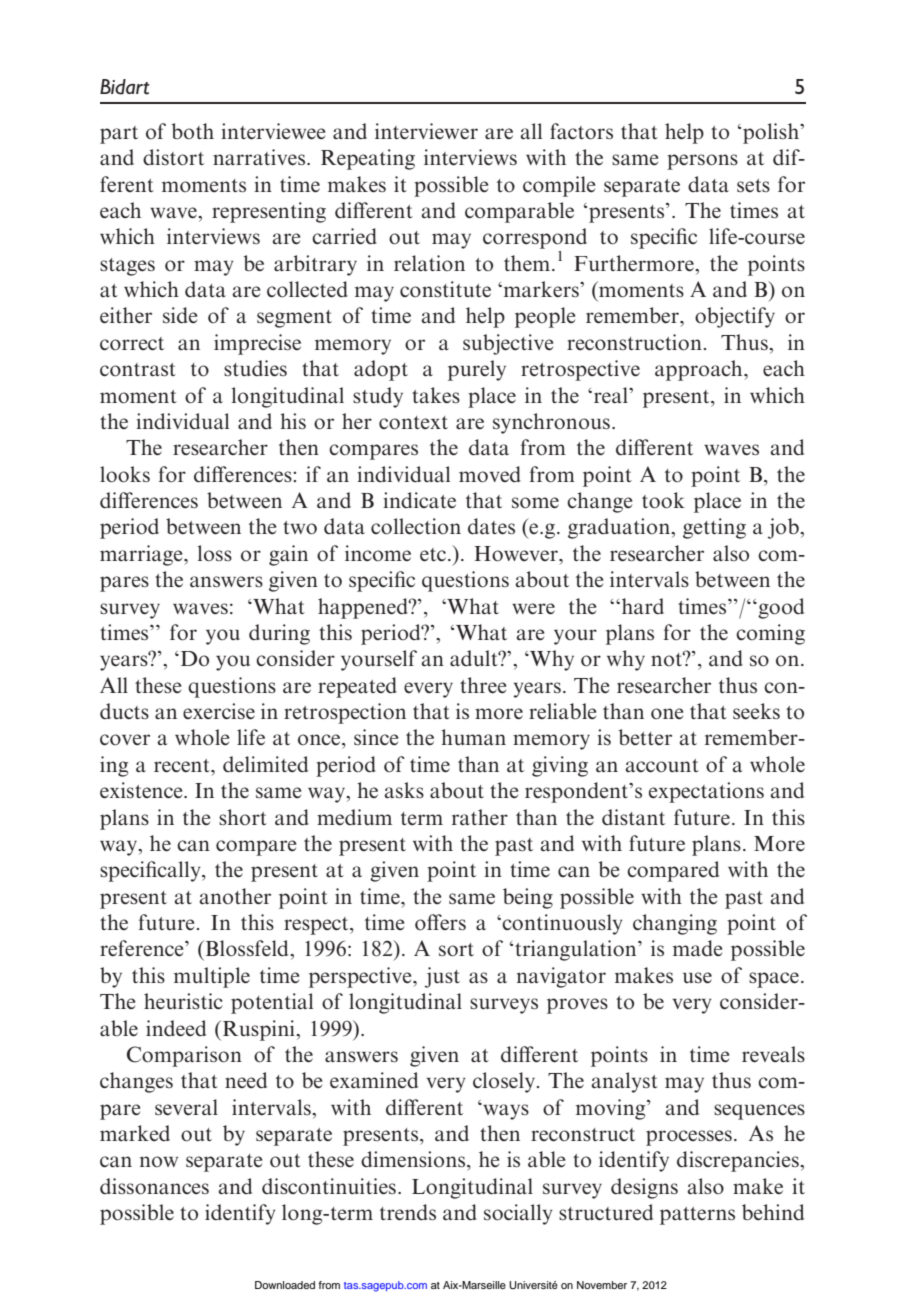 Image resolution: width=924 pixels, height=1313 pixels. What do you see at coordinates (473, 737) in the page?
I see `human` at bounding box center [473, 737].
